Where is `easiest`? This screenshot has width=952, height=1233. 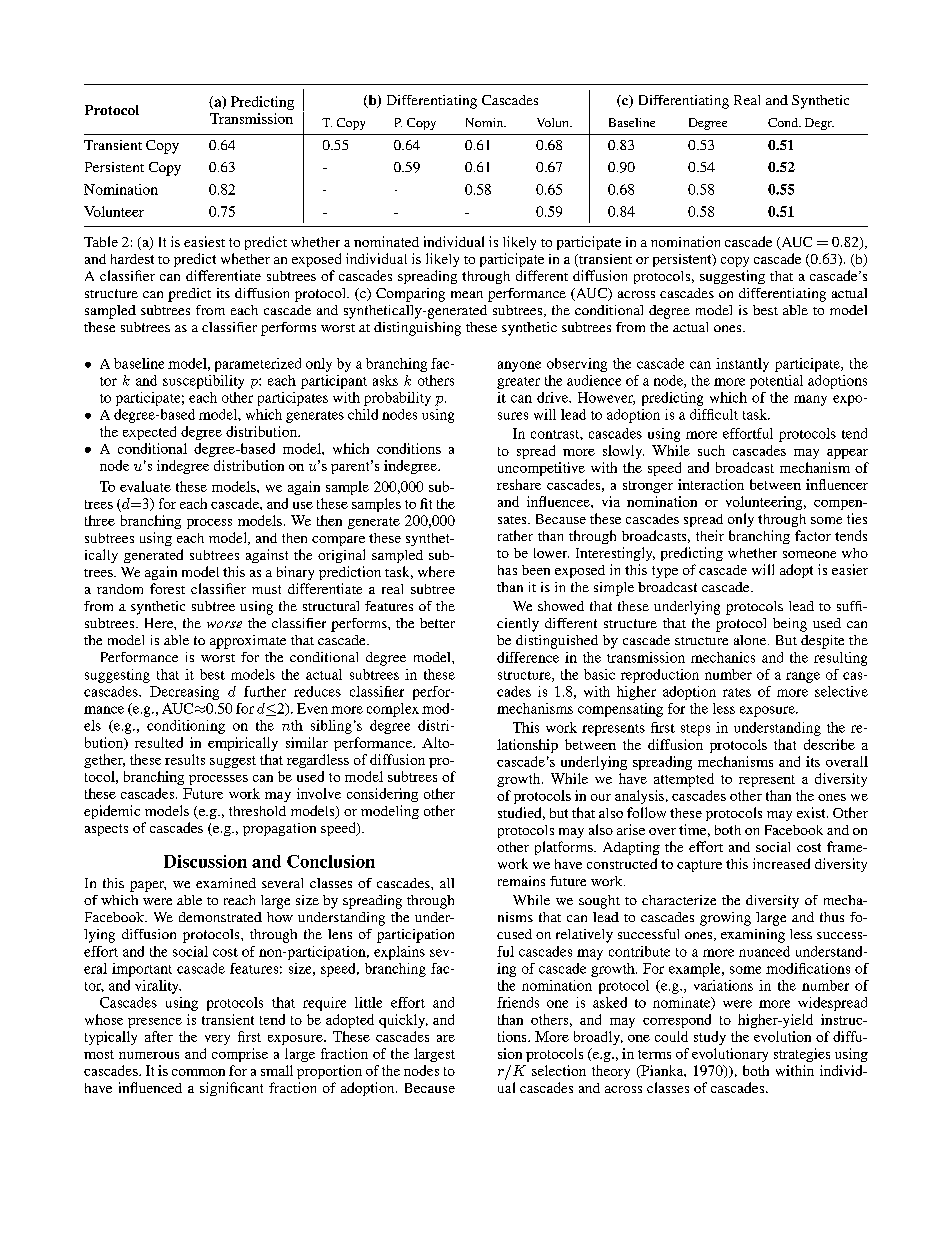
easiest is located at coordinates (204, 241).
